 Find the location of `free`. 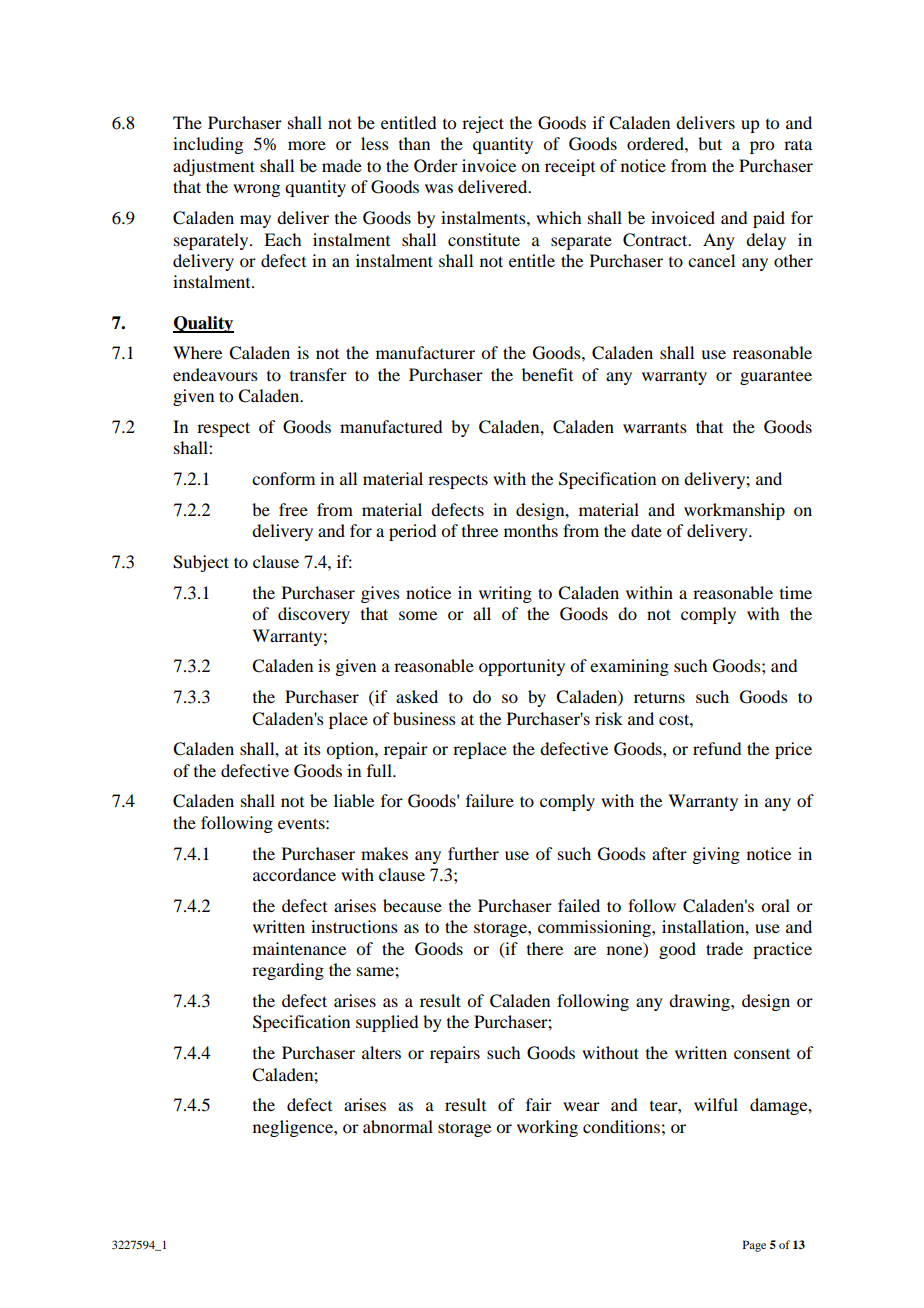

free is located at coordinates (293, 509).
